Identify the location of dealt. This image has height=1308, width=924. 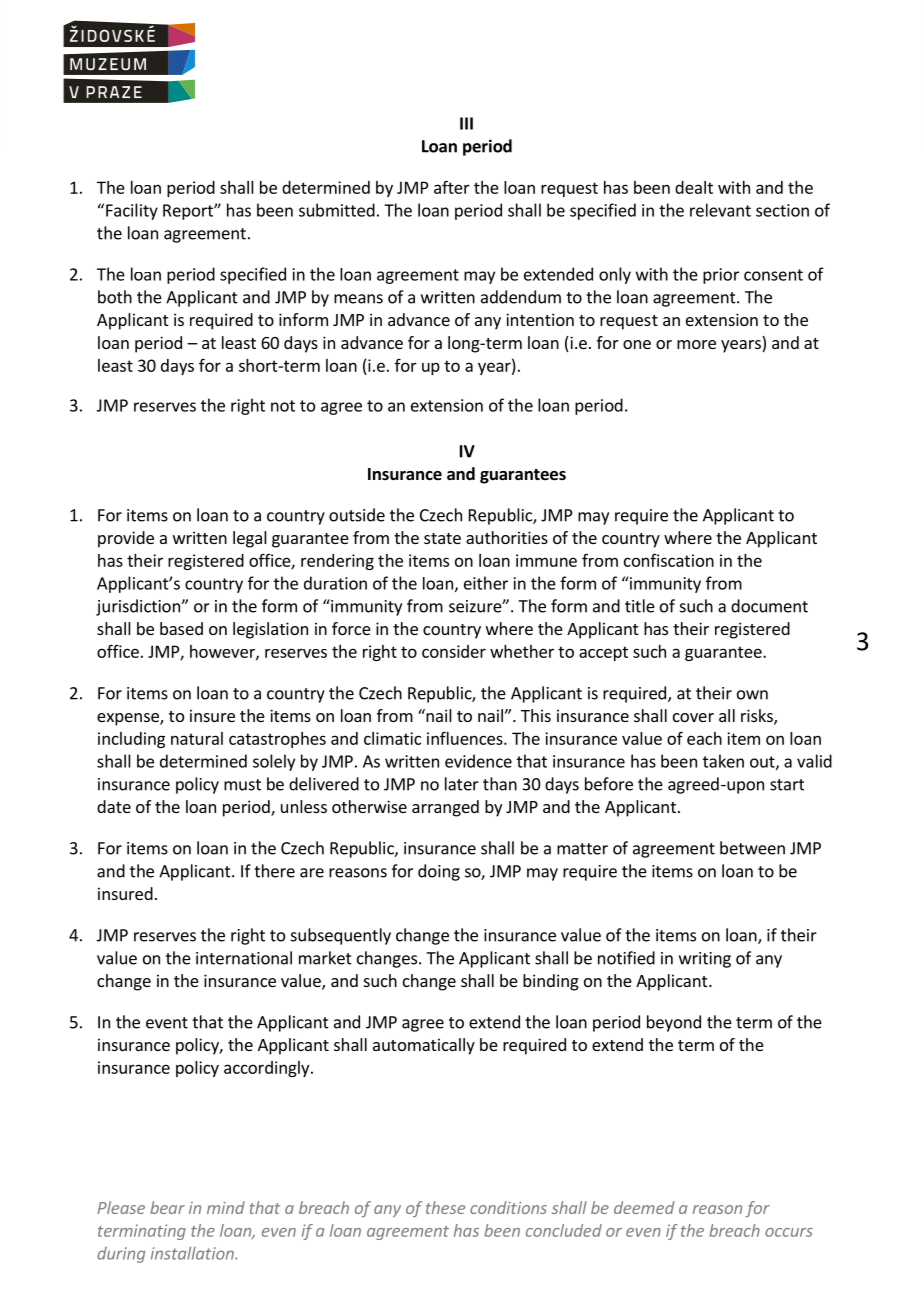
(694, 187).
